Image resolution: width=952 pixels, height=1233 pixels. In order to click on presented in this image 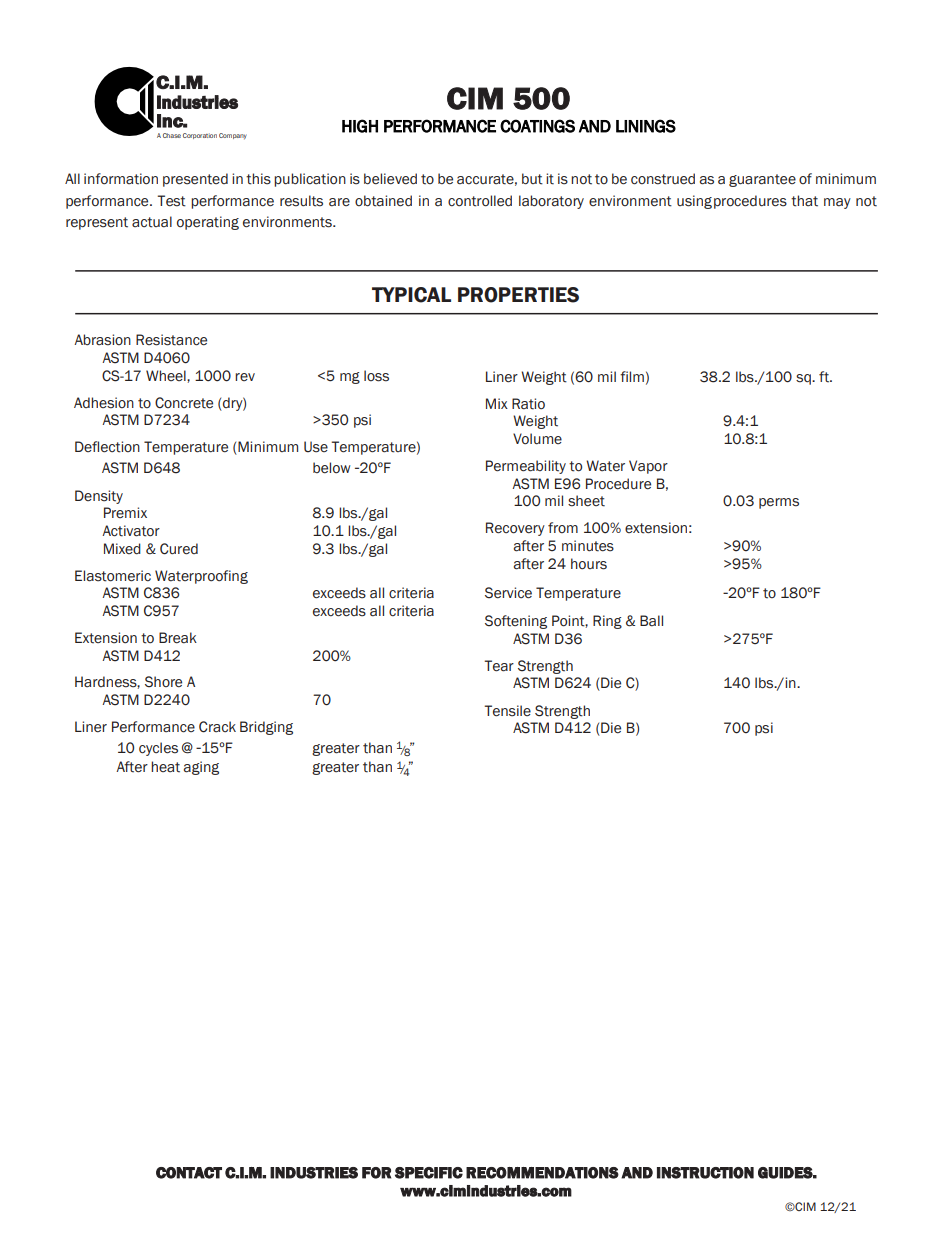, I will do `click(195, 180)`.
